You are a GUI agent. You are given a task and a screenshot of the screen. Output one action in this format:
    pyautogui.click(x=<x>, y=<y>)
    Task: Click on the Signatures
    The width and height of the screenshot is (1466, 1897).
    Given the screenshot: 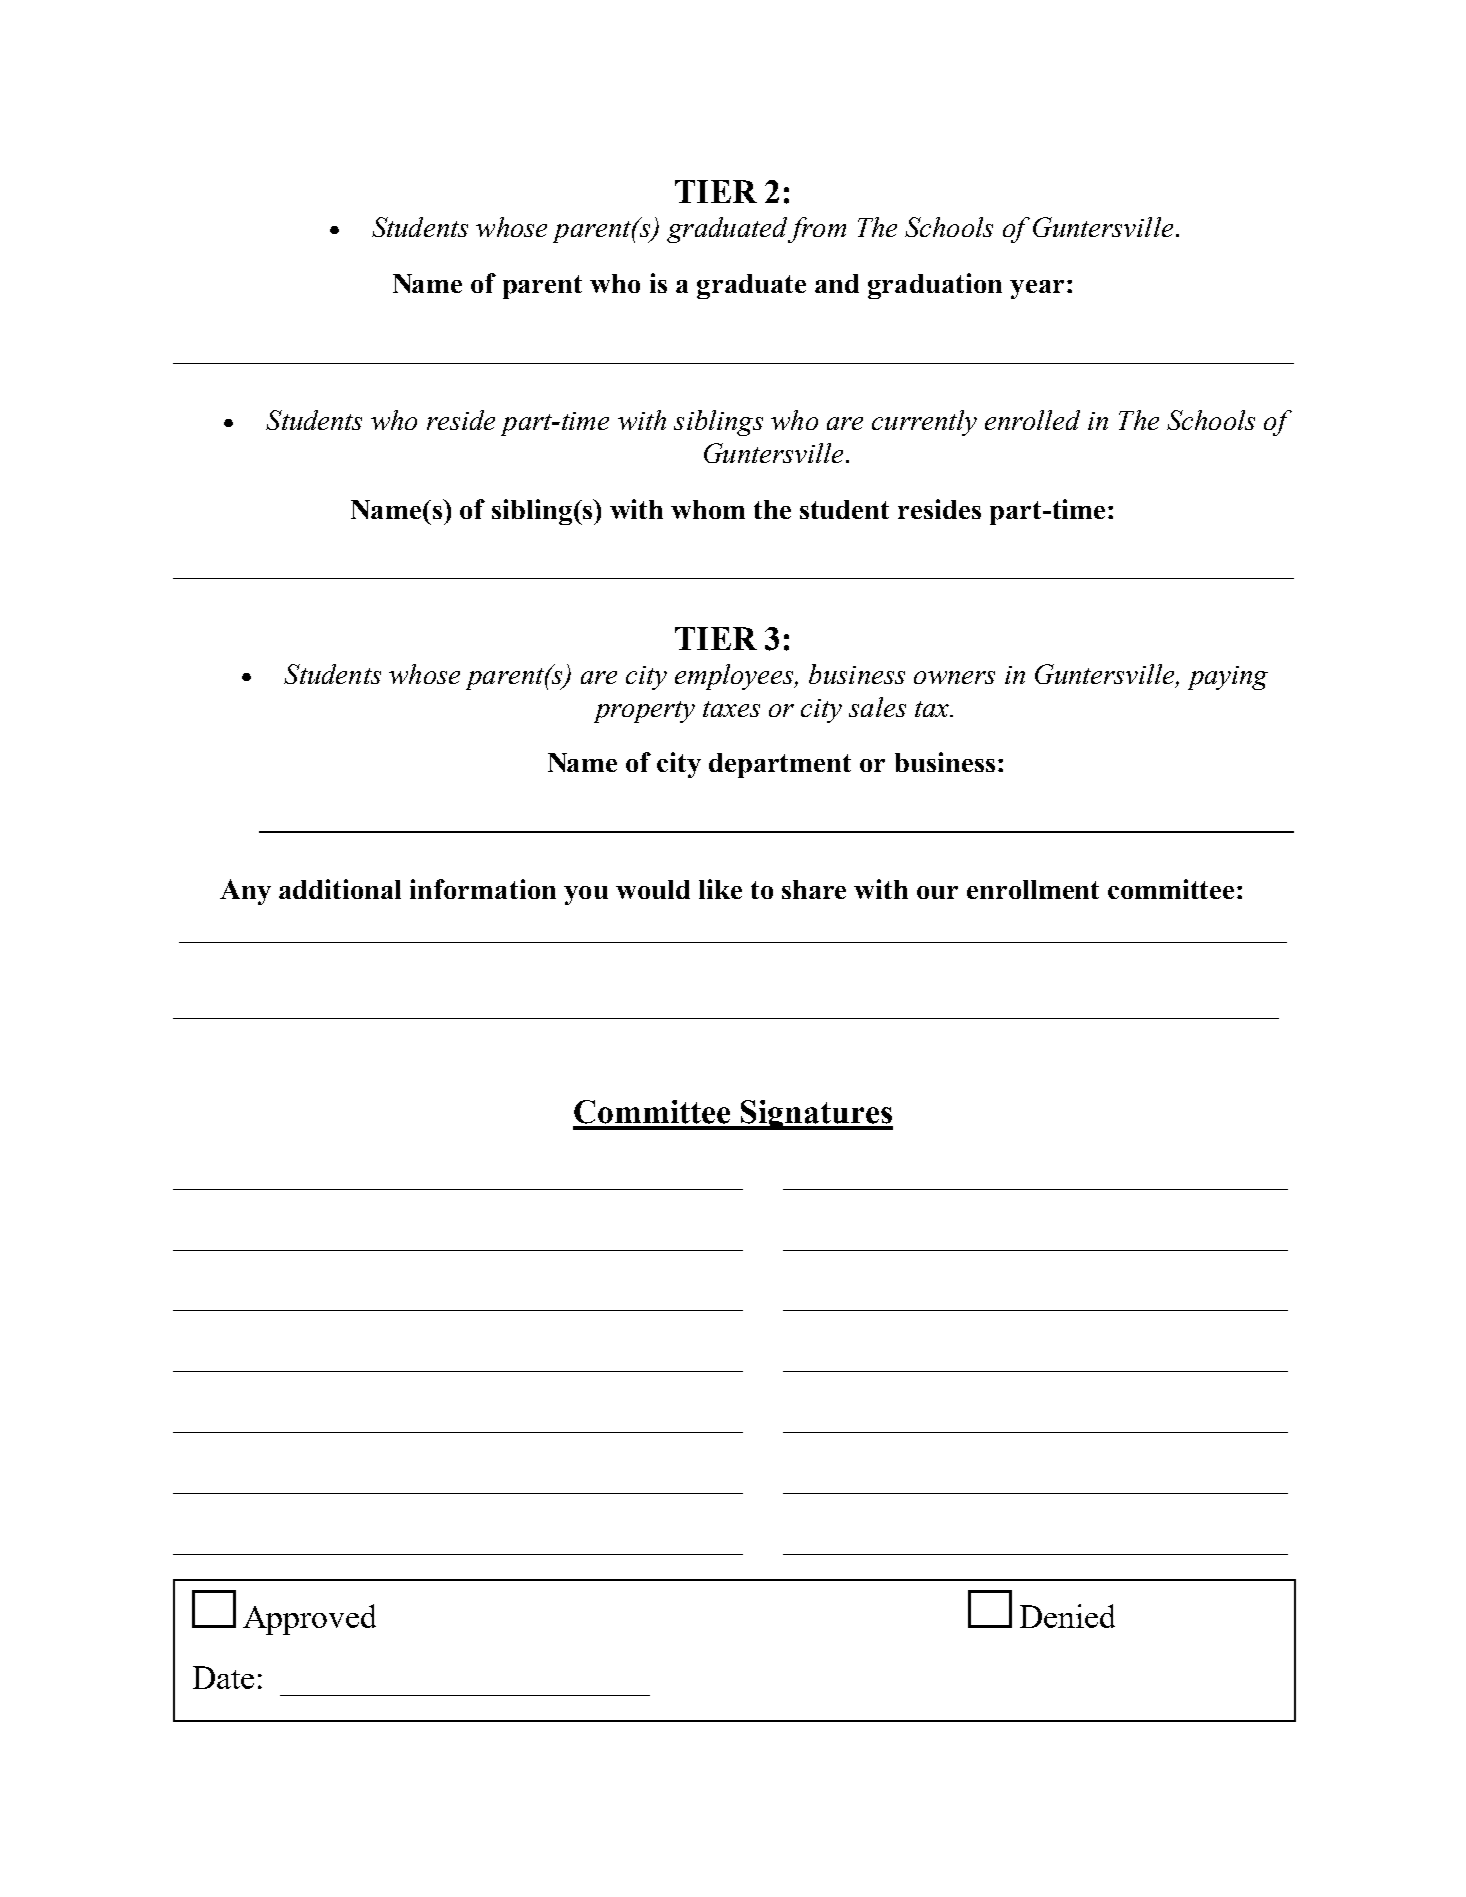 What is the action you would take?
    pyautogui.click(x=816, y=1115)
